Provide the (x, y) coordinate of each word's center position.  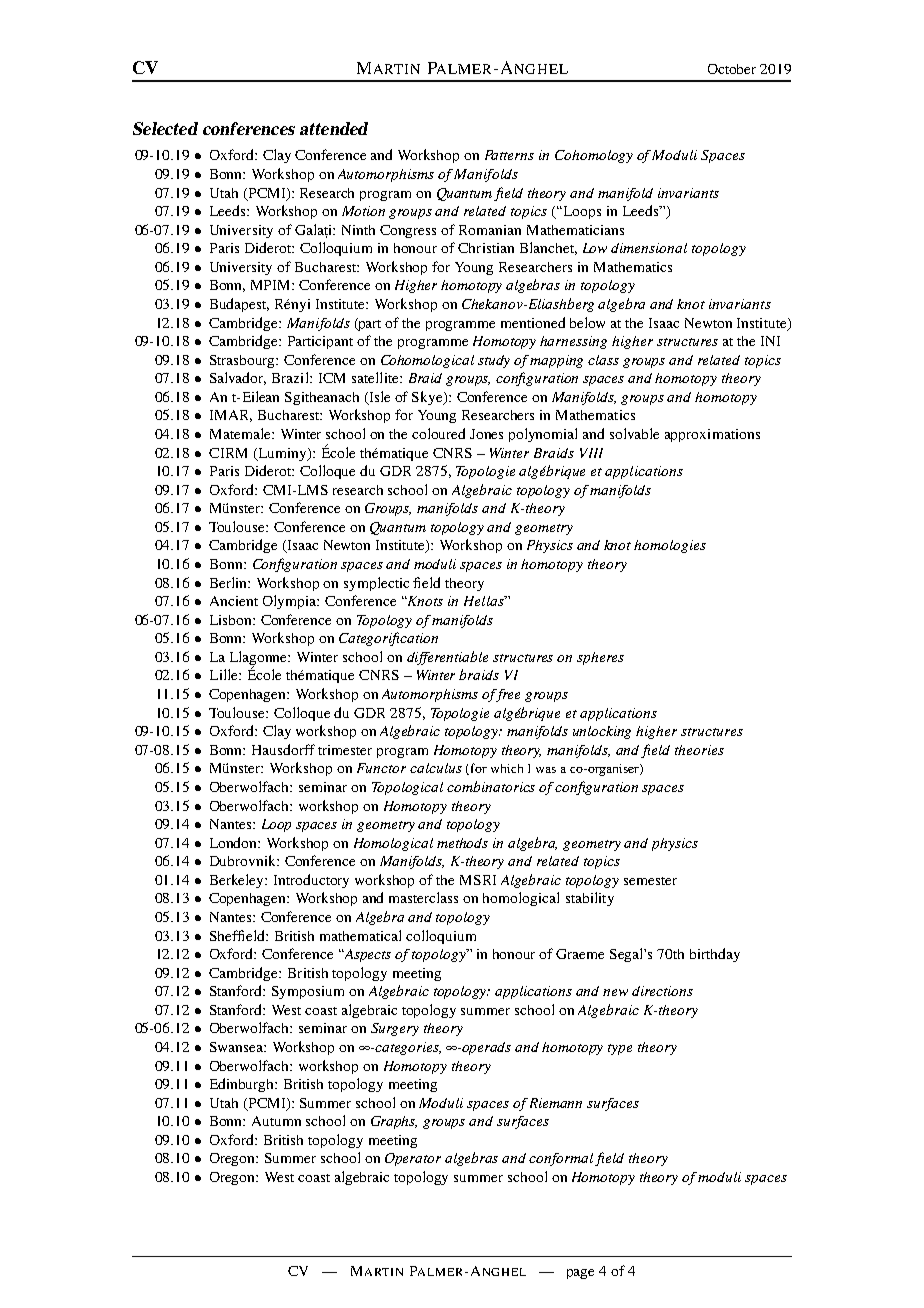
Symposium (308, 992)
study (494, 361)
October (732, 69)
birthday (715, 955)
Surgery (395, 1029)
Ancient (234, 601)
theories (699, 750)
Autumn (276, 1121)
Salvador (238, 378)
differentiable (447, 658)
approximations (712, 435)
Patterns (509, 155)
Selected (165, 128)
